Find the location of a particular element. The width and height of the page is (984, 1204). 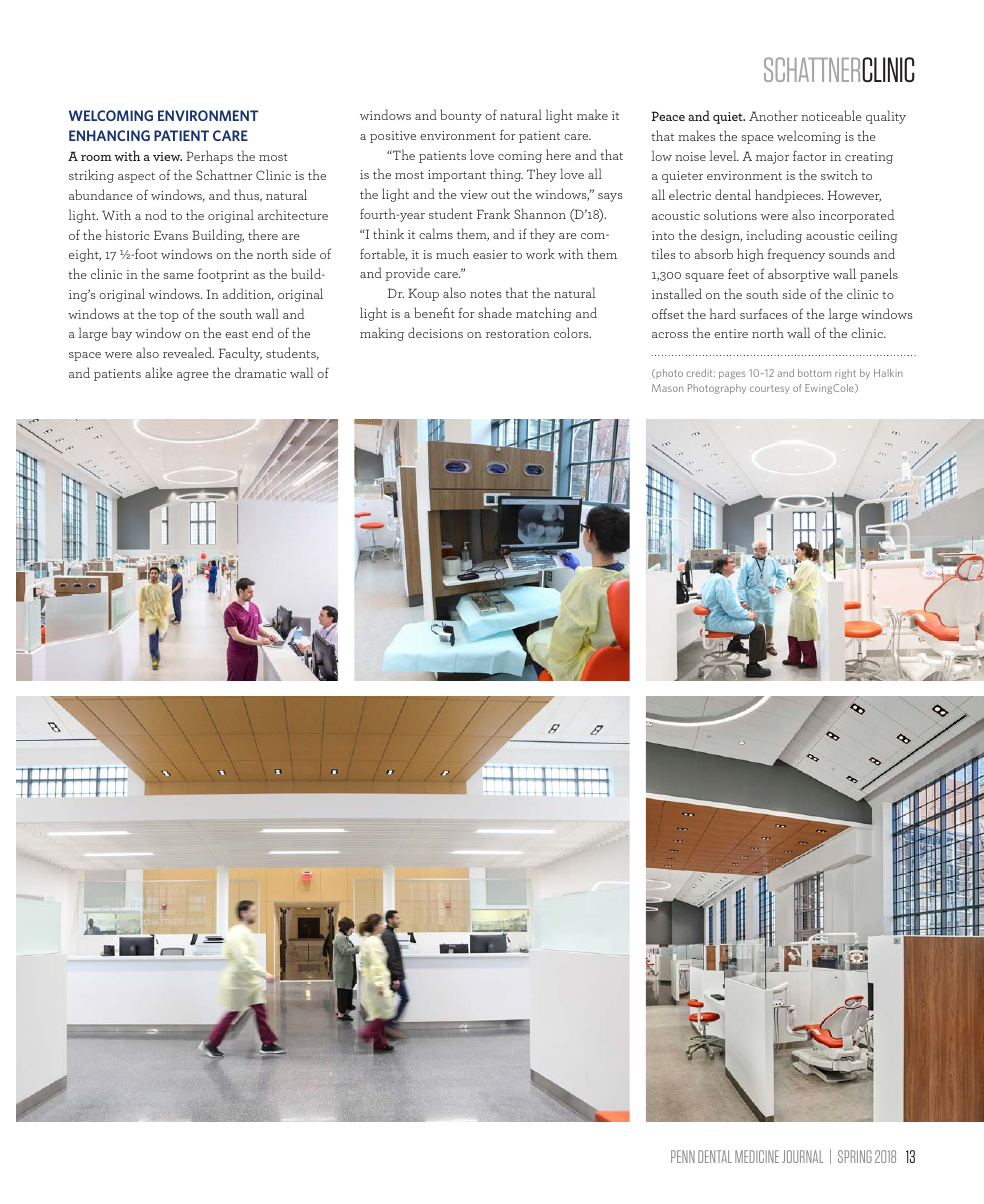

restoration is located at coordinates (518, 333).
